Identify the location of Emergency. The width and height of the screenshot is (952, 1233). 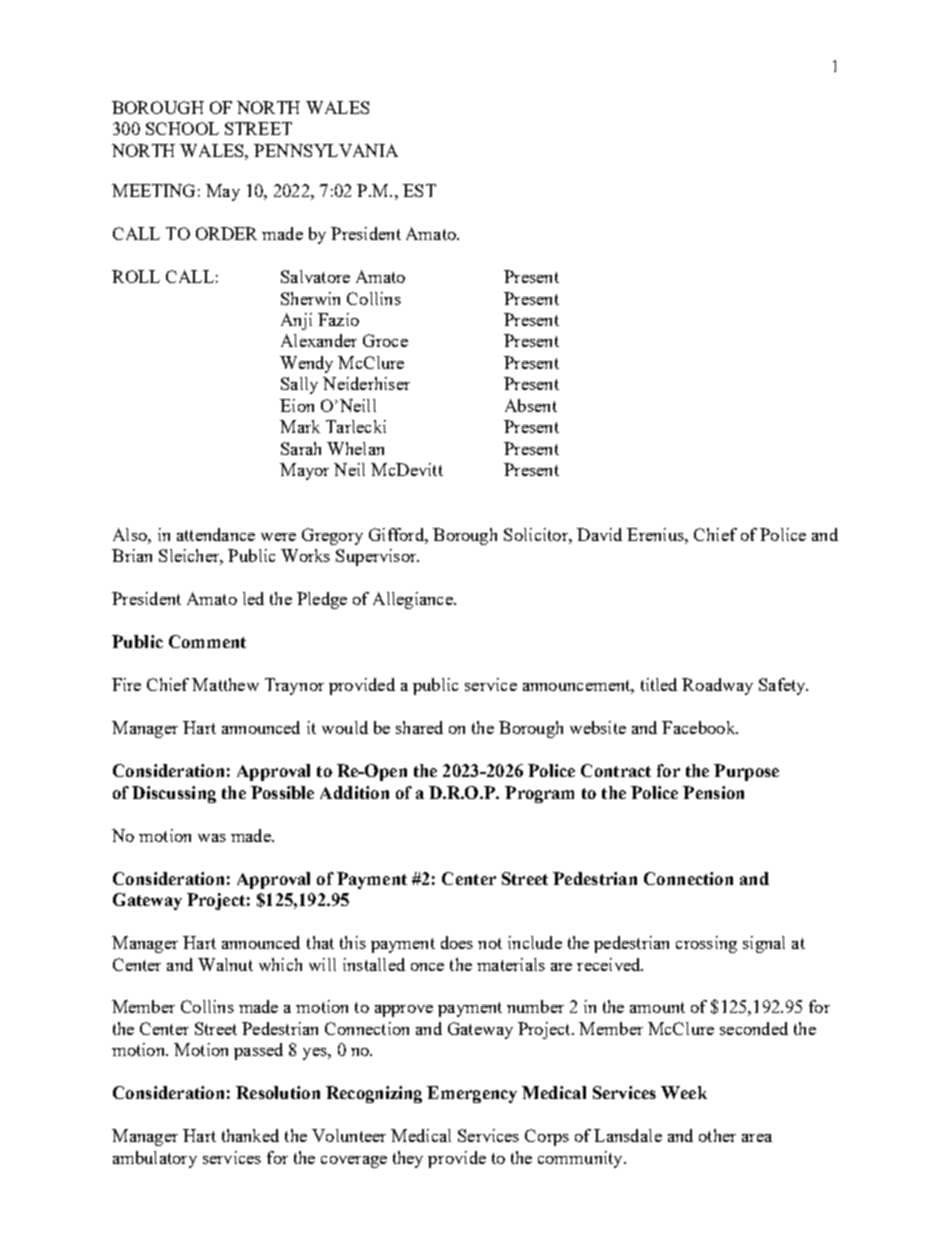
(472, 1094).
